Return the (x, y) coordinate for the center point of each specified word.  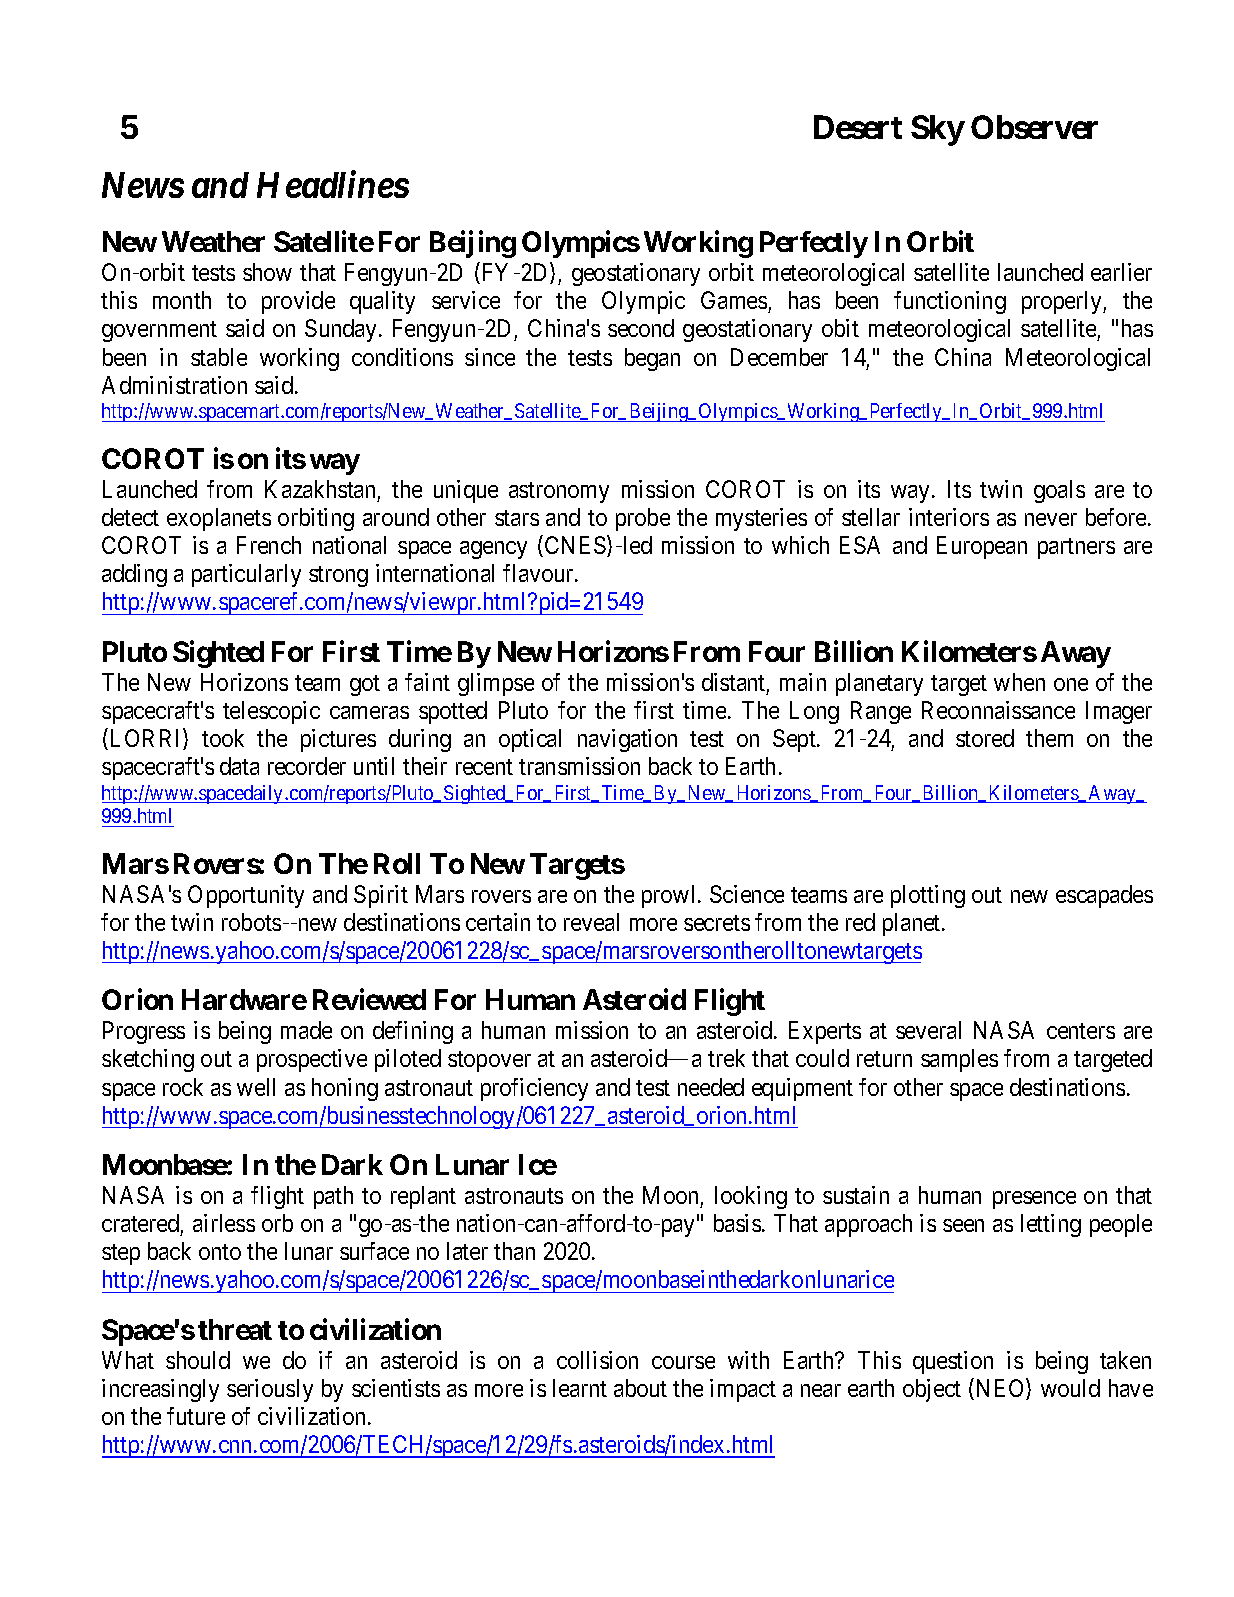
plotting (928, 896)
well (256, 1087)
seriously (270, 1390)
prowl (670, 896)
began (652, 359)
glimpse (496, 684)
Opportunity (246, 896)
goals (1059, 491)
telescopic (271, 712)
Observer (1034, 127)
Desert (858, 127)
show (267, 272)
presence (1034, 1200)
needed (711, 1087)
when (1019, 682)
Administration (174, 385)
